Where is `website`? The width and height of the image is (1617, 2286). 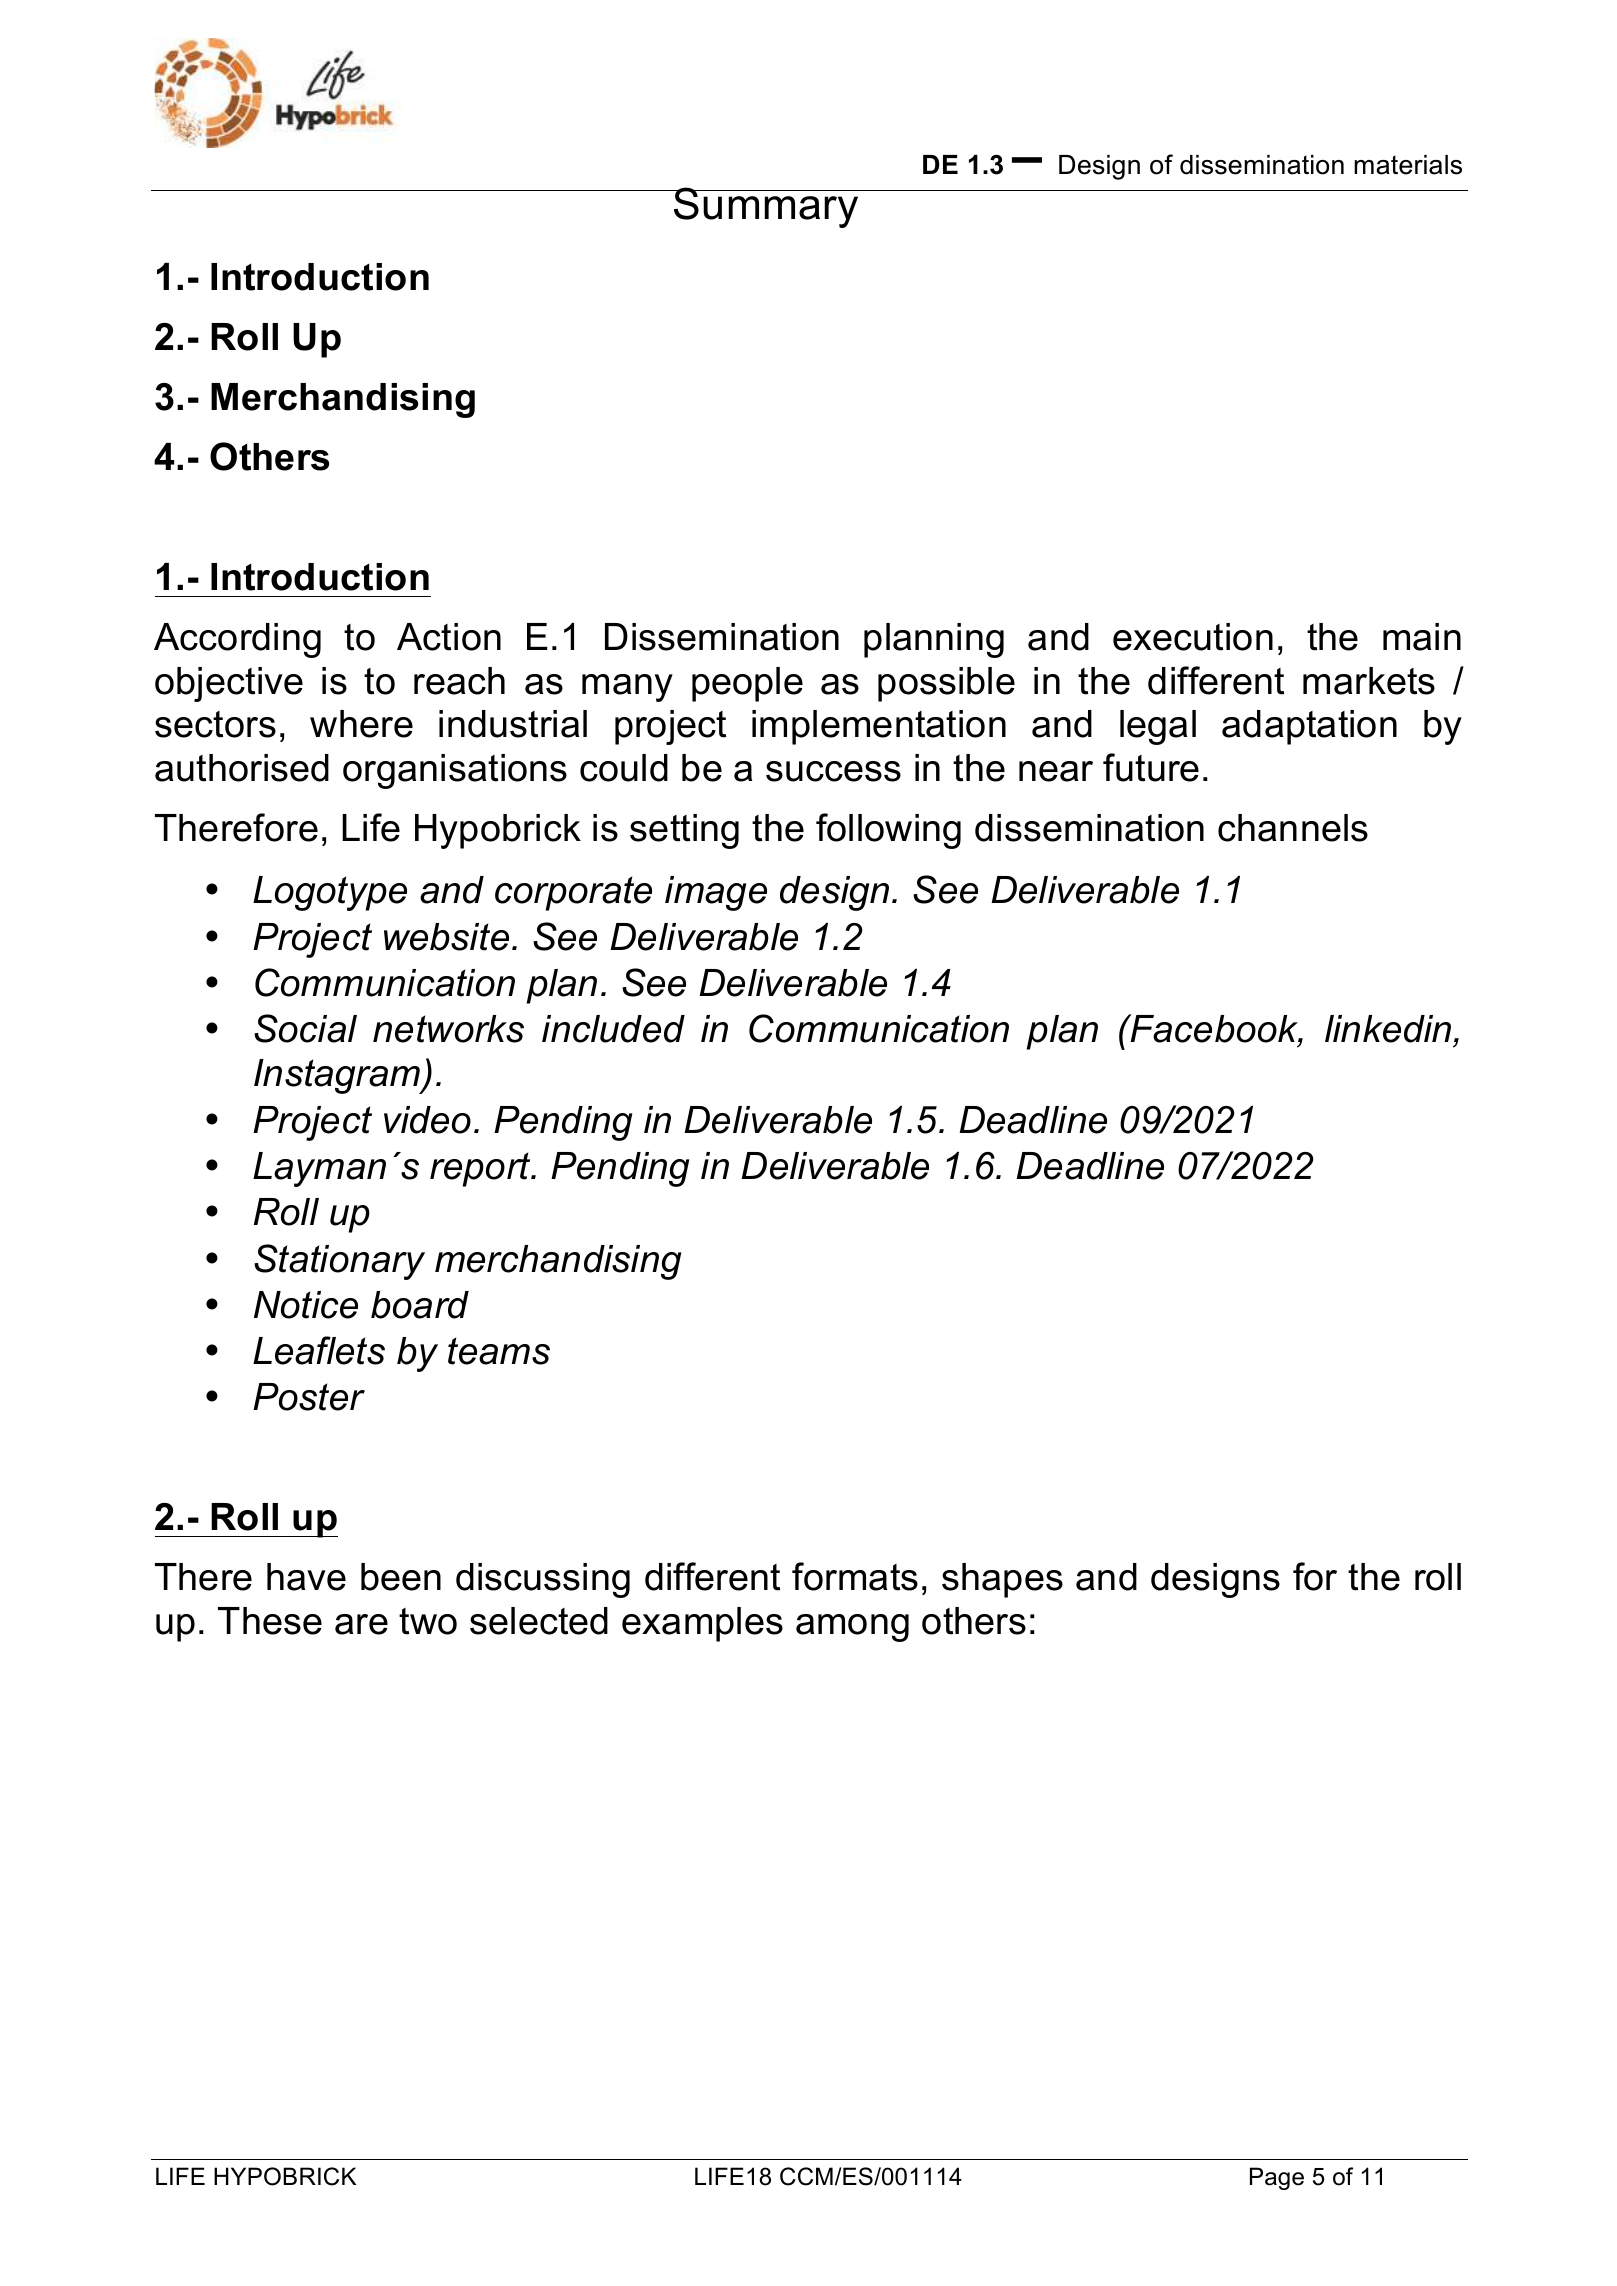
website is located at coordinates (446, 937).
